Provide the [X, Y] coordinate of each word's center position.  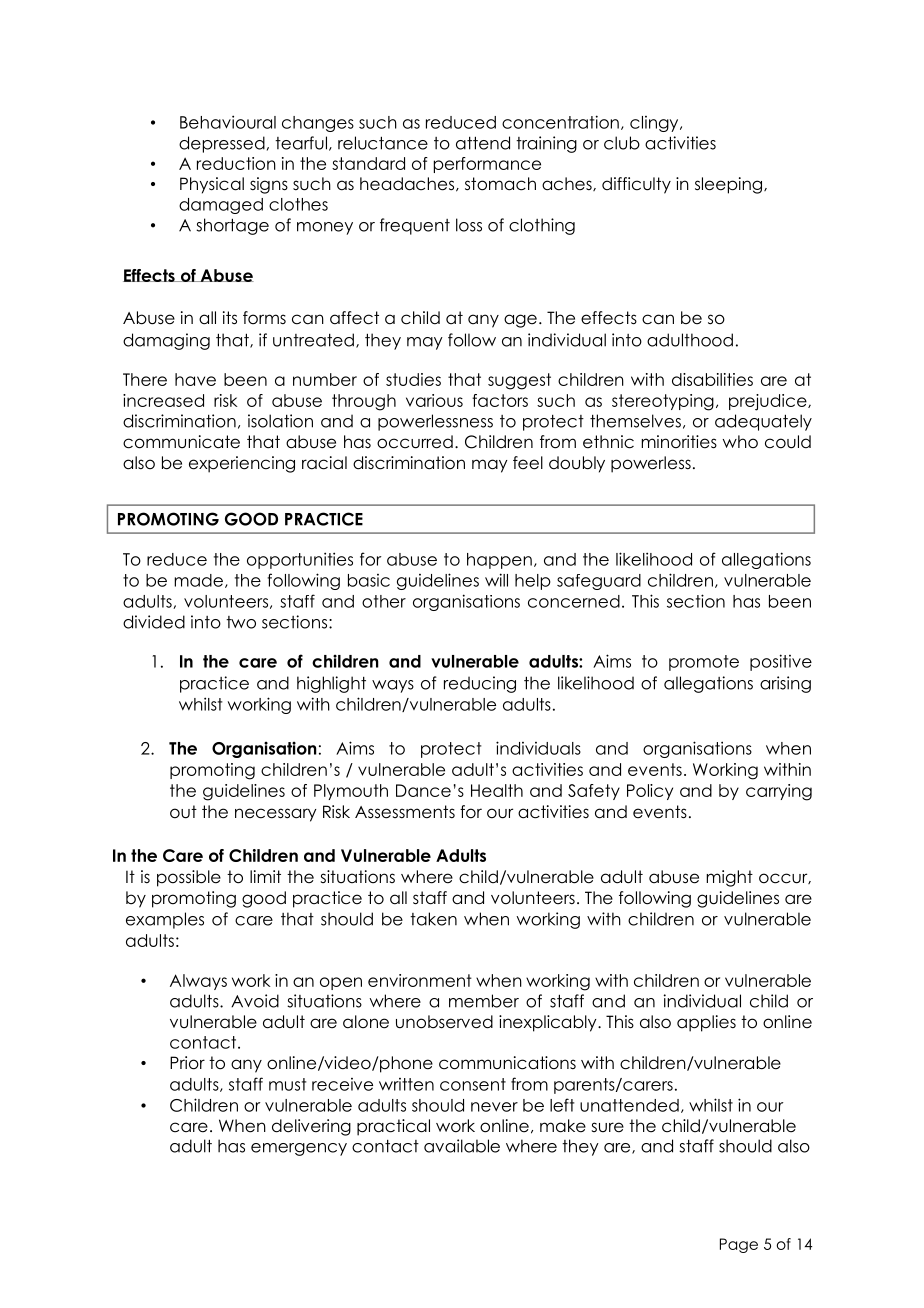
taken [433, 919]
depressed [222, 144]
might [729, 878]
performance [487, 165]
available [462, 1146]
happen [499, 561]
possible [189, 878]
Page [739, 1245]
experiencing [242, 464]
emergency [299, 1149]
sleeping [728, 185]
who [740, 442]
